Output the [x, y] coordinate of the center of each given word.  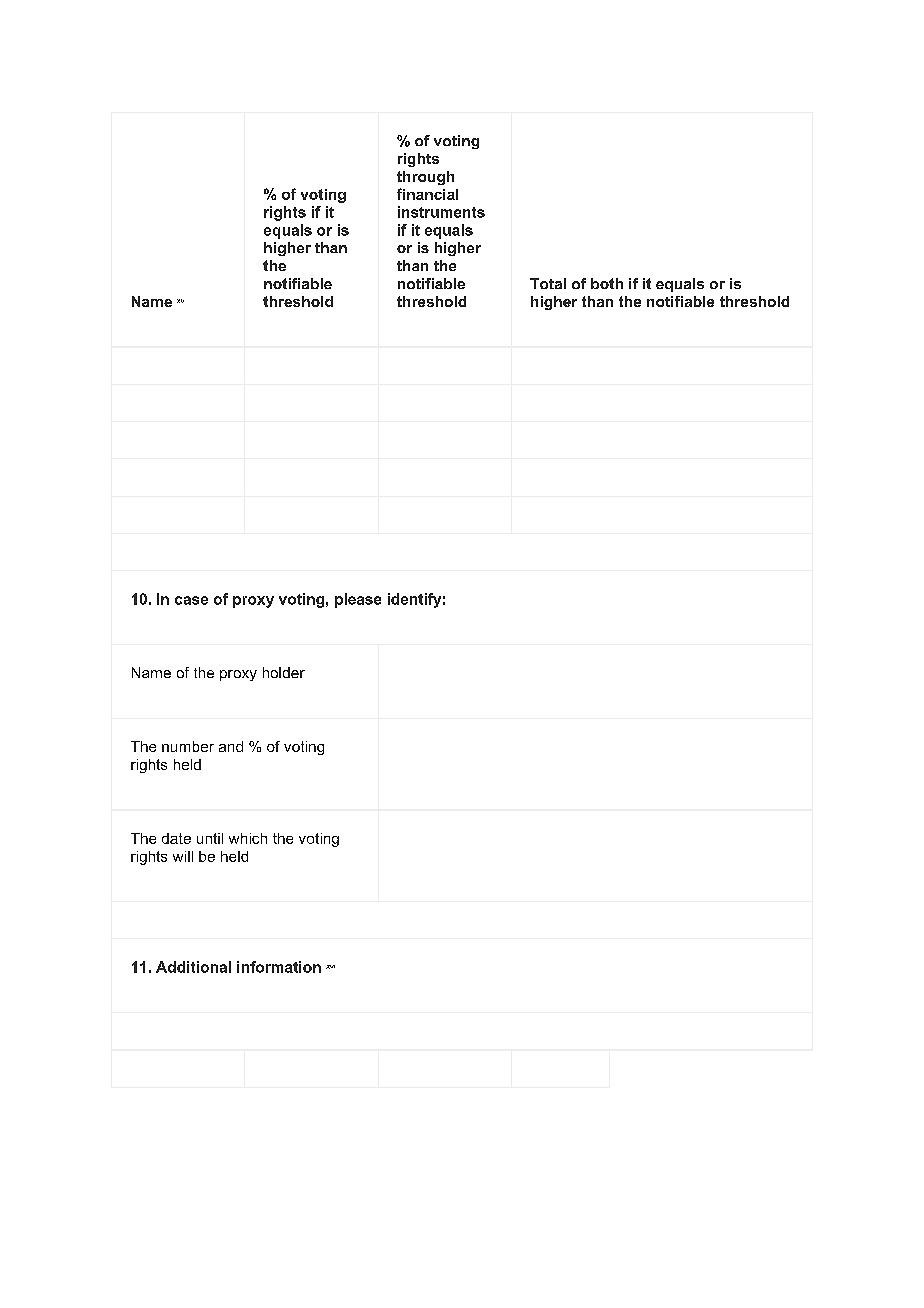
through [425, 178]
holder [284, 672]
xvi [330, 967]
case [191, 600]
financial [427, 194]
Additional [193, 967]
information [279, 967]
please [358, 600]
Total [548, 283]
